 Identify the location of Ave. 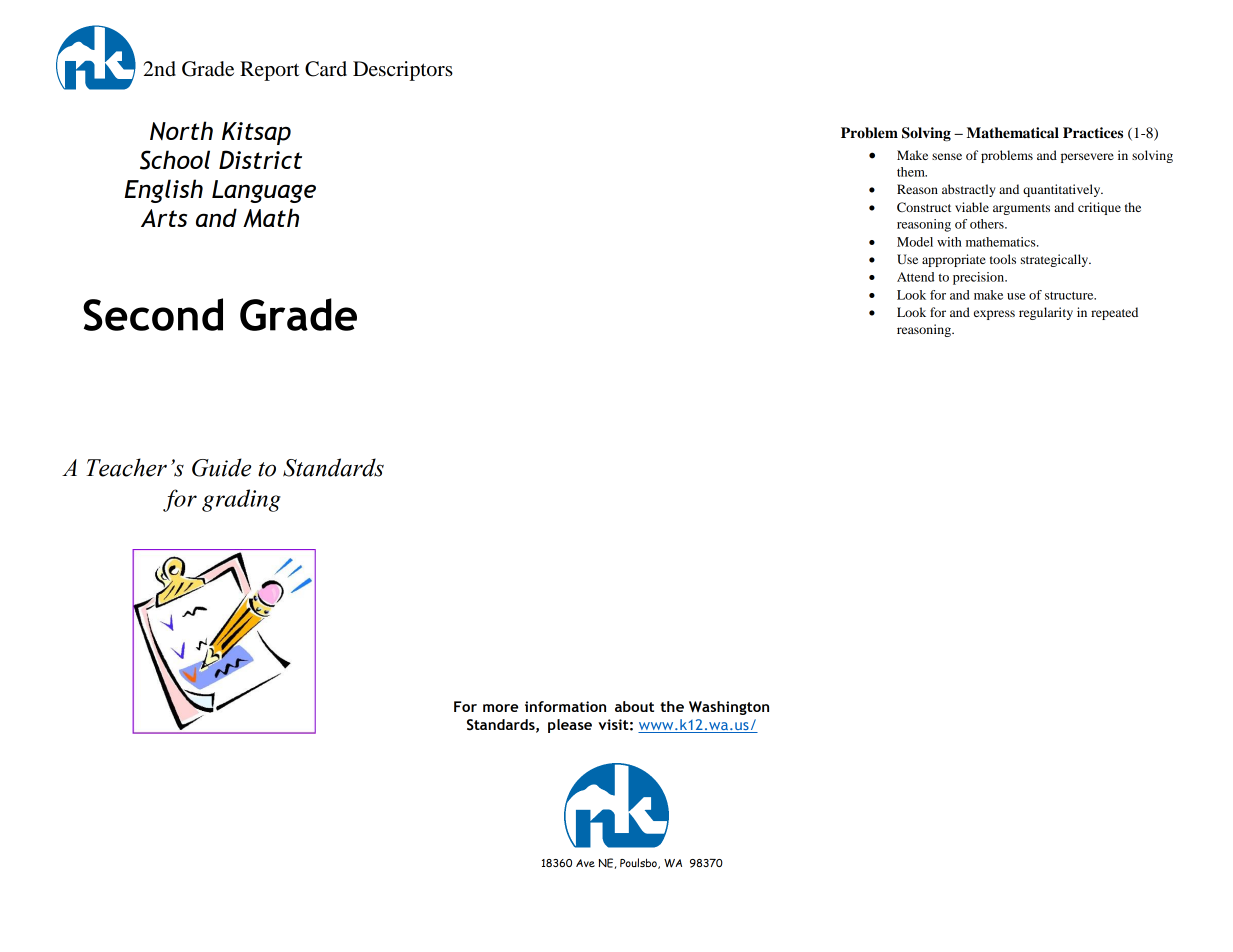
(585, 863).
